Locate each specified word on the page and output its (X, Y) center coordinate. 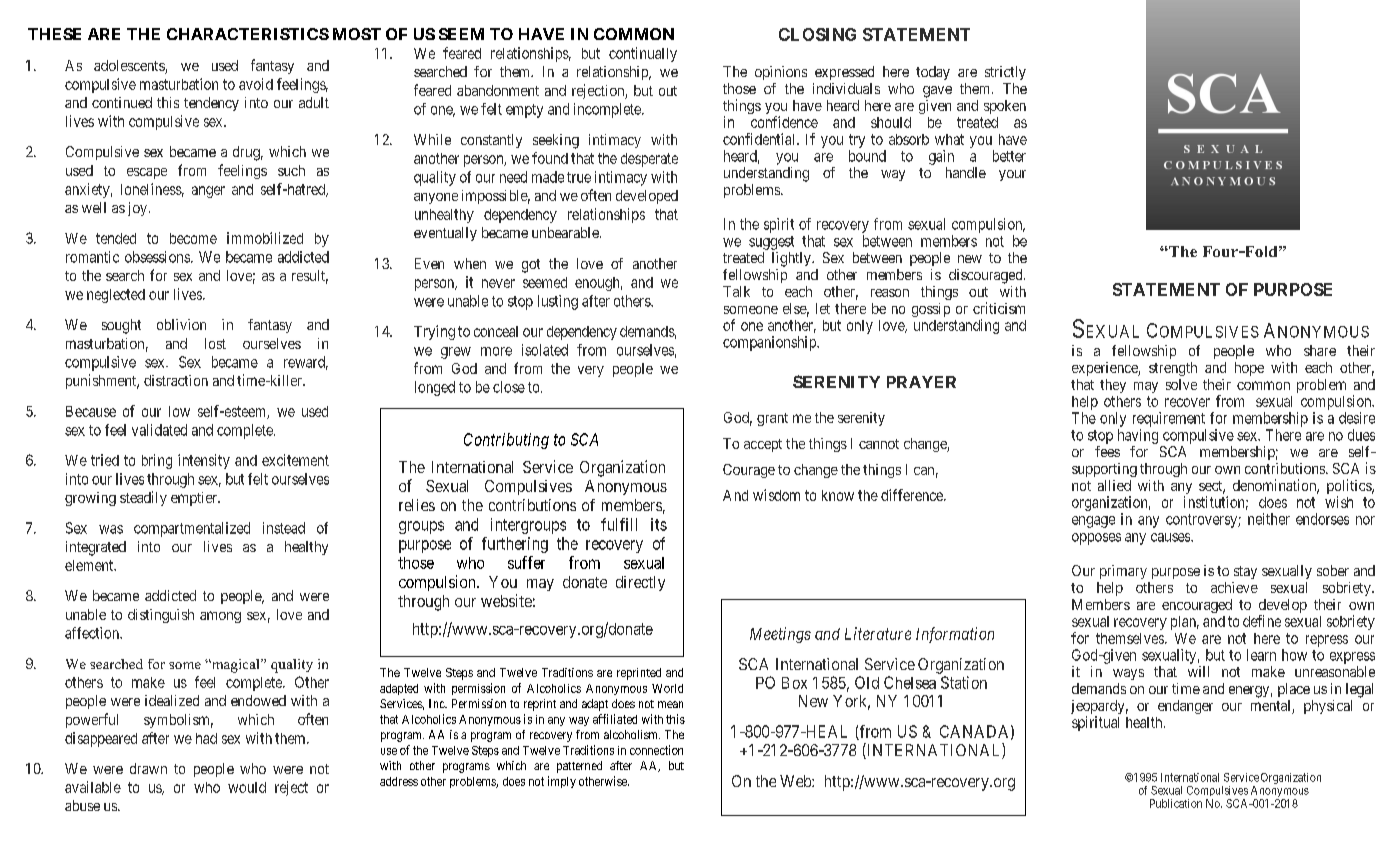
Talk (736, 291)
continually (643, 54)
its (659, 524)
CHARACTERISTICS (248, 34)
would (247, 787)
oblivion (181, 324)
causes (1171, 537)
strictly (1005, 73)
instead (284, 528)
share (1320, 350)
